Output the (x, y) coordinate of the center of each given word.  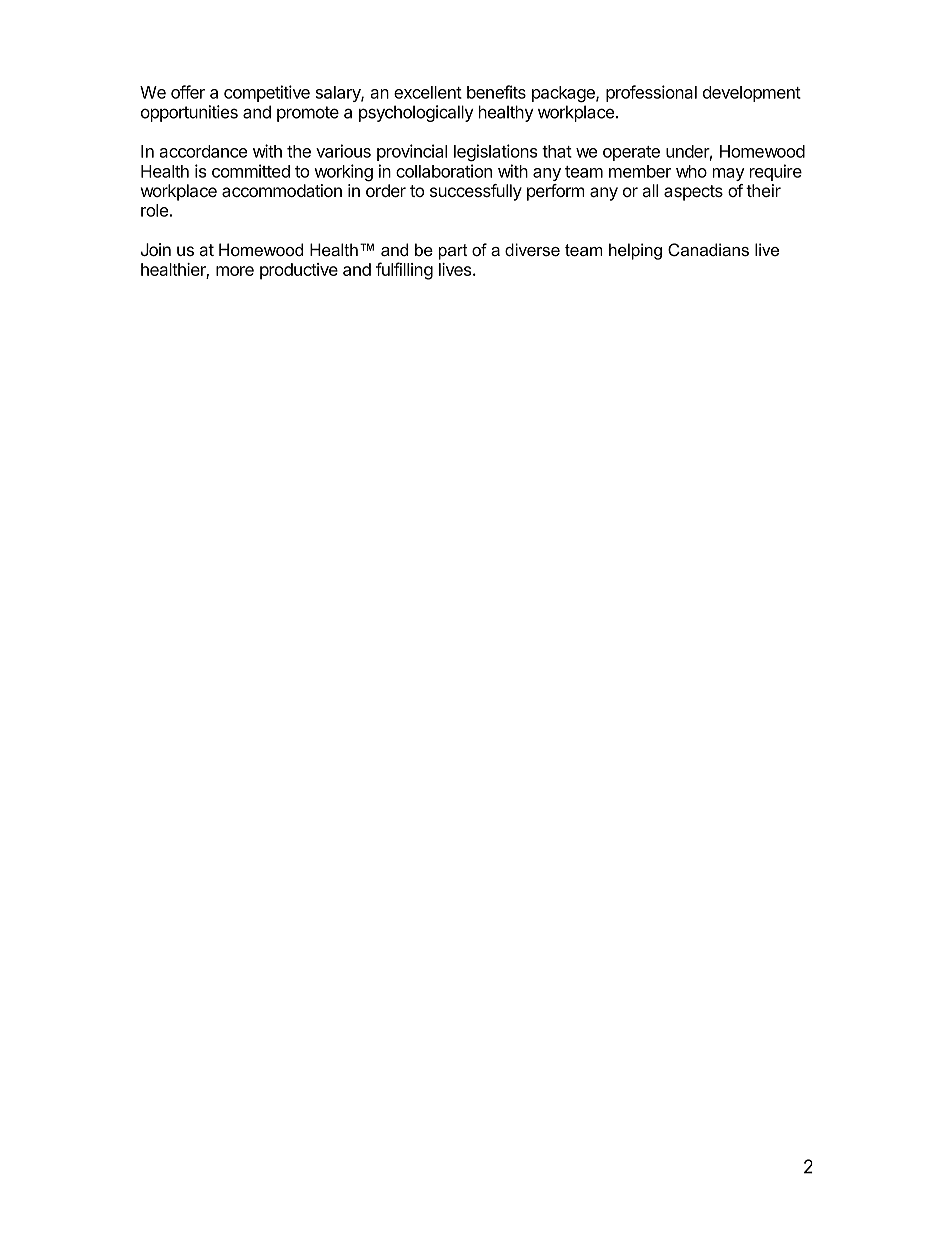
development (752, 94)
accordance (203, 151)
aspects (693, 193)
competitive (267, 93)
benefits (496, 92)
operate (631, 153)
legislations (495, 153)
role (154, 210)
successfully (476, 192)
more (235, 271)
